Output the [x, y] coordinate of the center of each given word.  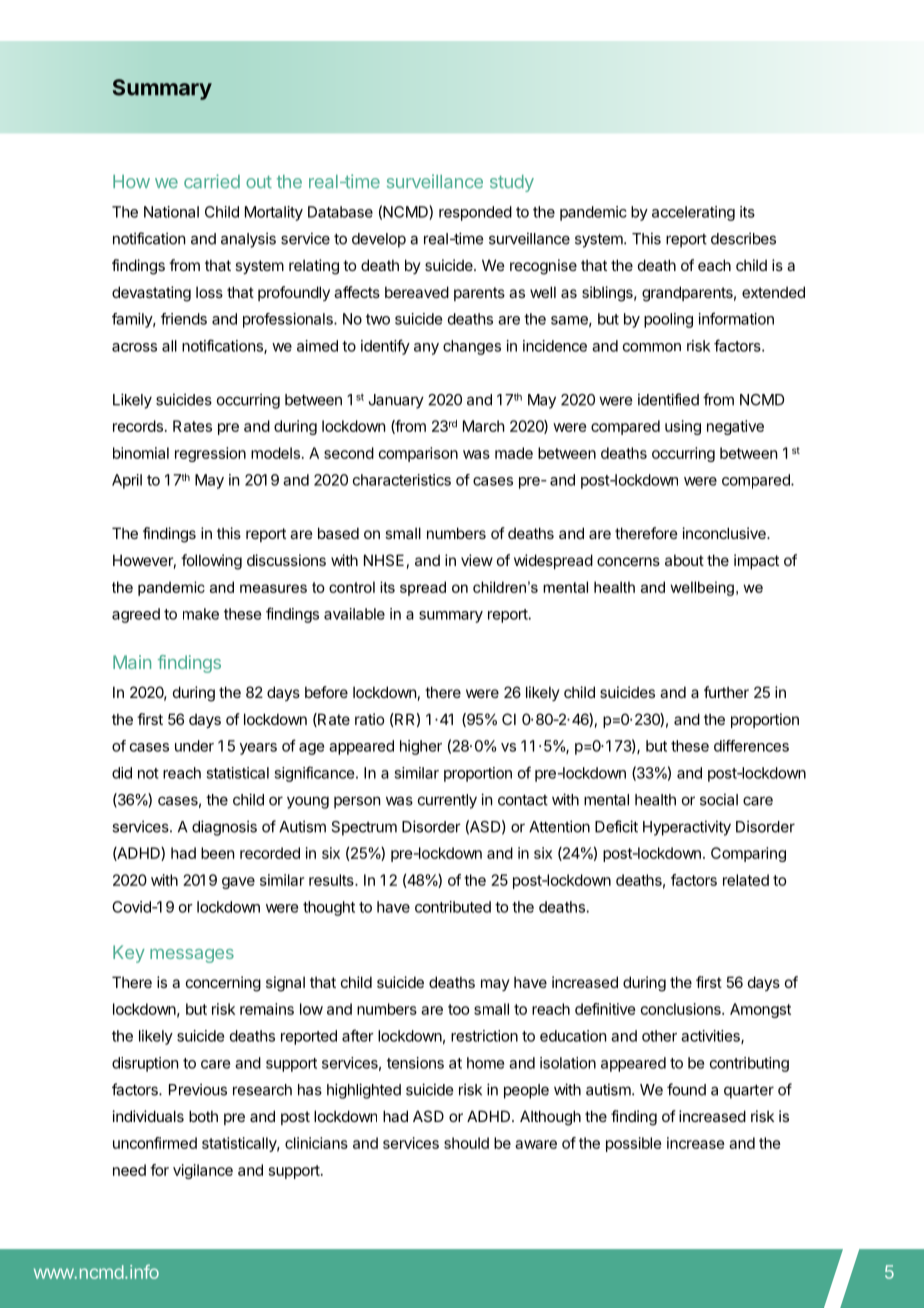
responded [475, 213]
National [171, 212]
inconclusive [725, 533]
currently [447, 801]
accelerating [693, 213]
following [211, 562]
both [203, 1116]
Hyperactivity [687, 828]
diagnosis [224, 828]
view [477, 560]
